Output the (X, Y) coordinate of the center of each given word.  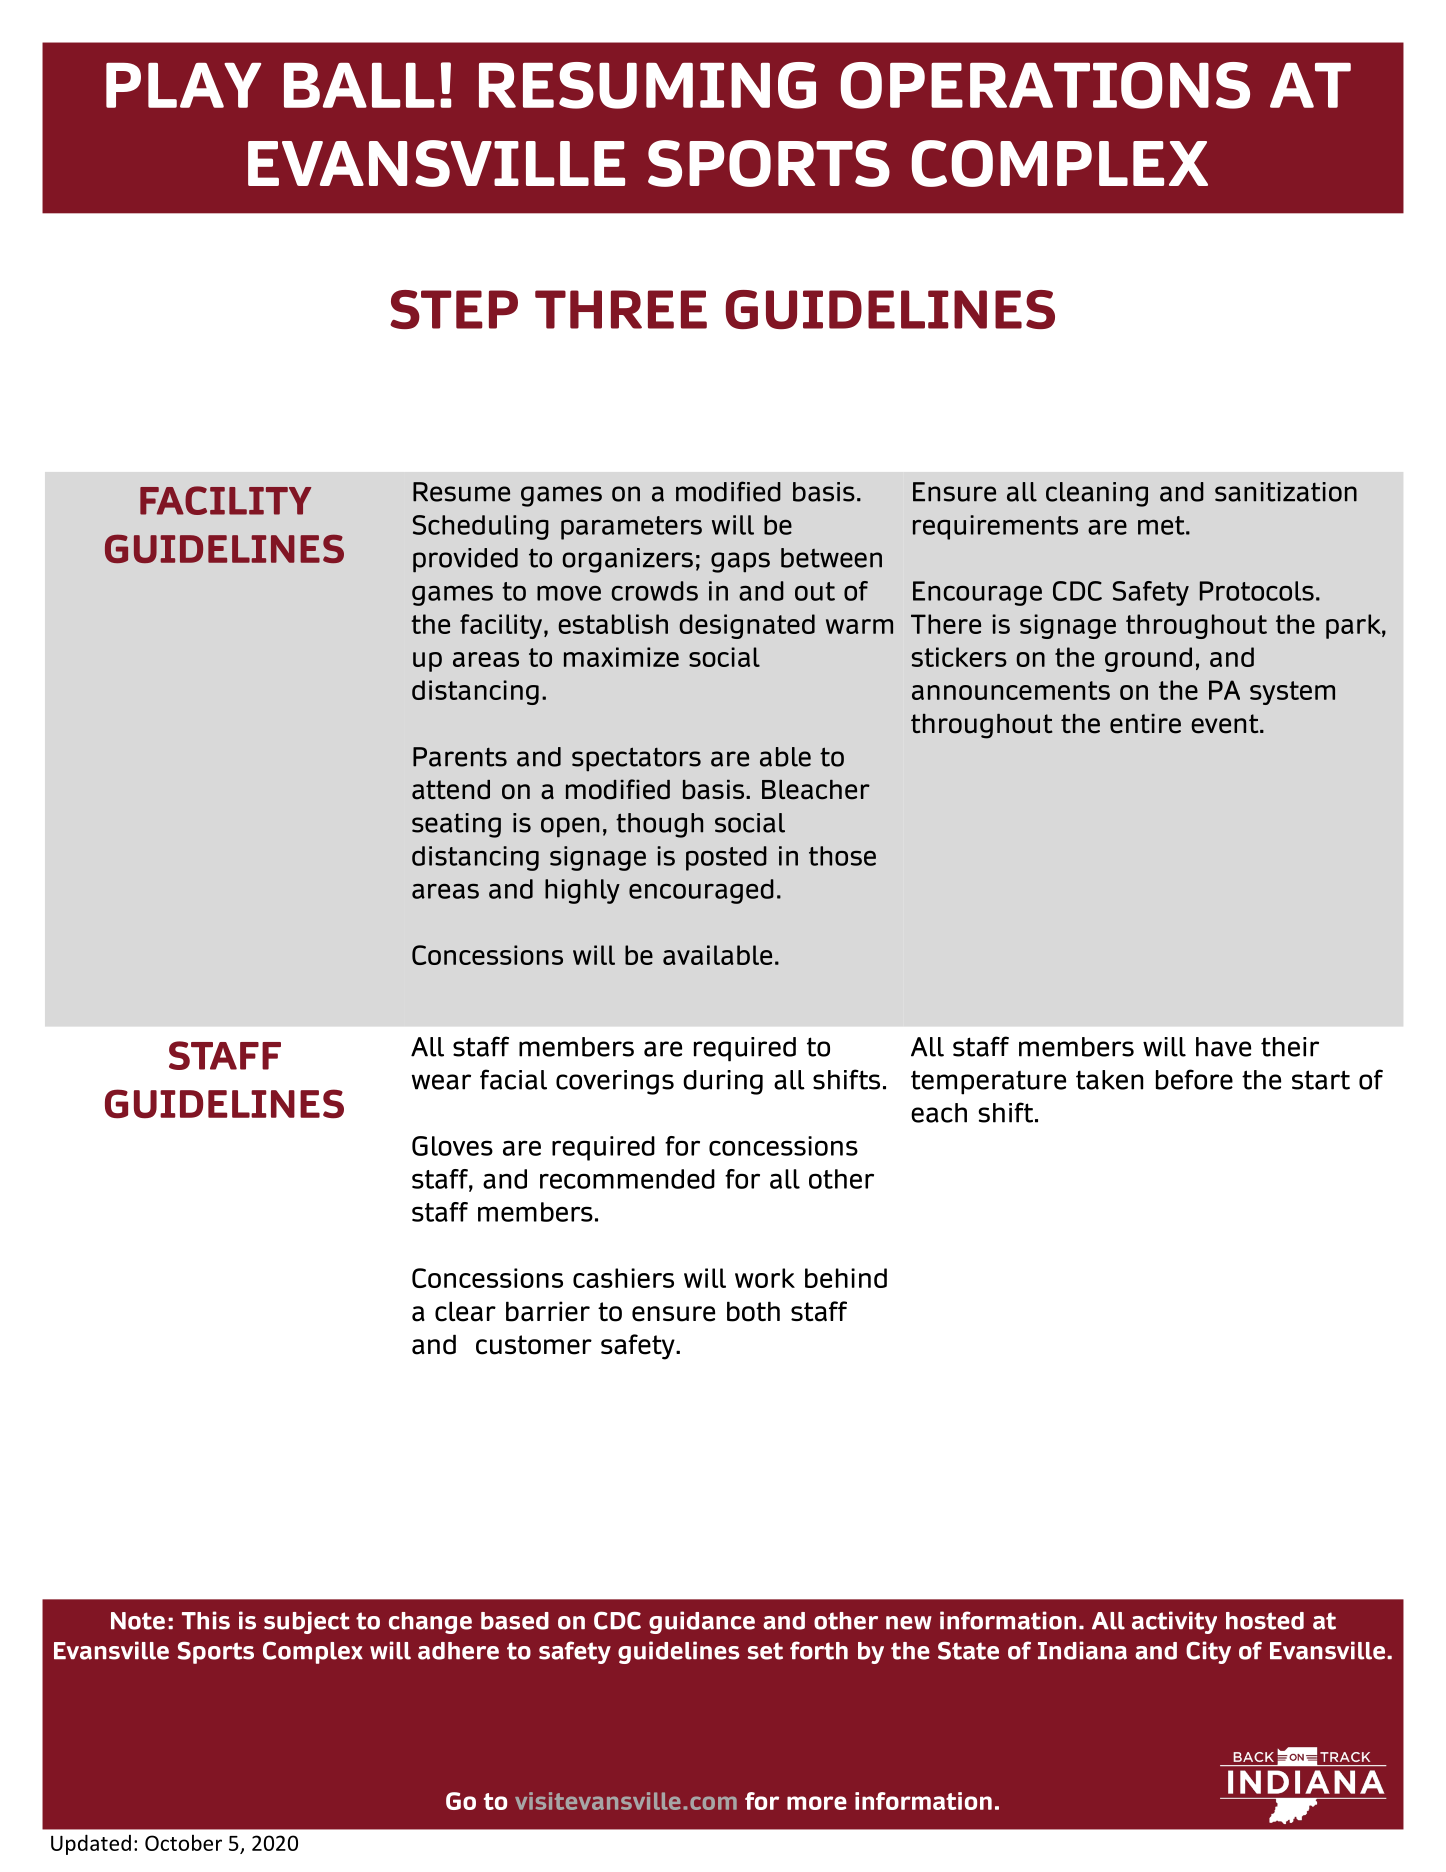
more (817, 1803)
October (183, 1842)
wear (441, 1082)
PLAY (183, 85)
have (1223, 1047)
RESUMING (647, 85)
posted (726, 858)
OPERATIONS (1045, 85)
